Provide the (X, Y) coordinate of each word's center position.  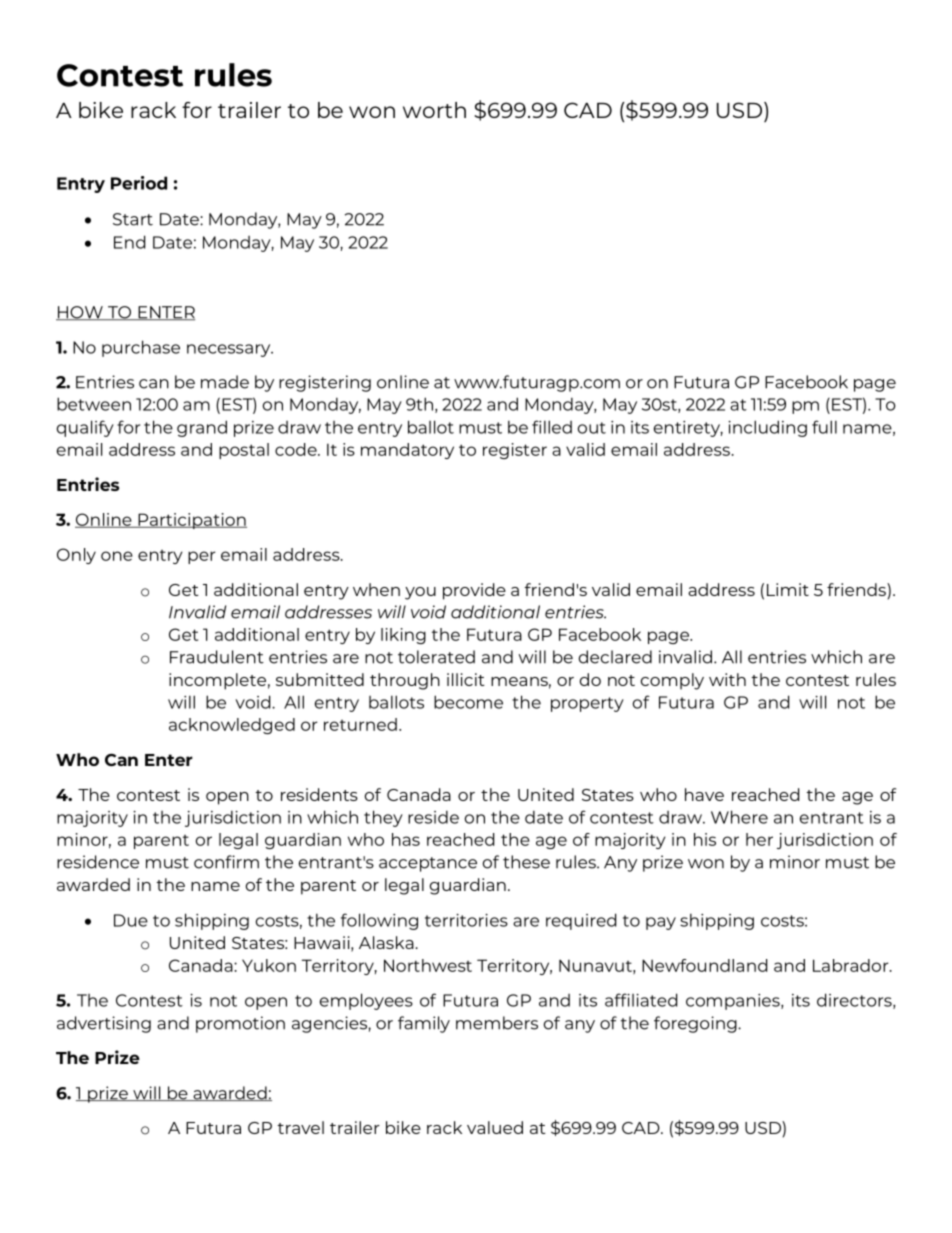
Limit (788, 589)
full (824, 427)
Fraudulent (217, 657)
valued (495, 1127)
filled (552, 427)
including (767, 428)
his (705, 839)
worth (434, 110)
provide (474, 591)
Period (139, 183)
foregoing (696, 1024)
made (225, 382)
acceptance (428, 864)
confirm (226, 862)
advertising (104, 1024)
